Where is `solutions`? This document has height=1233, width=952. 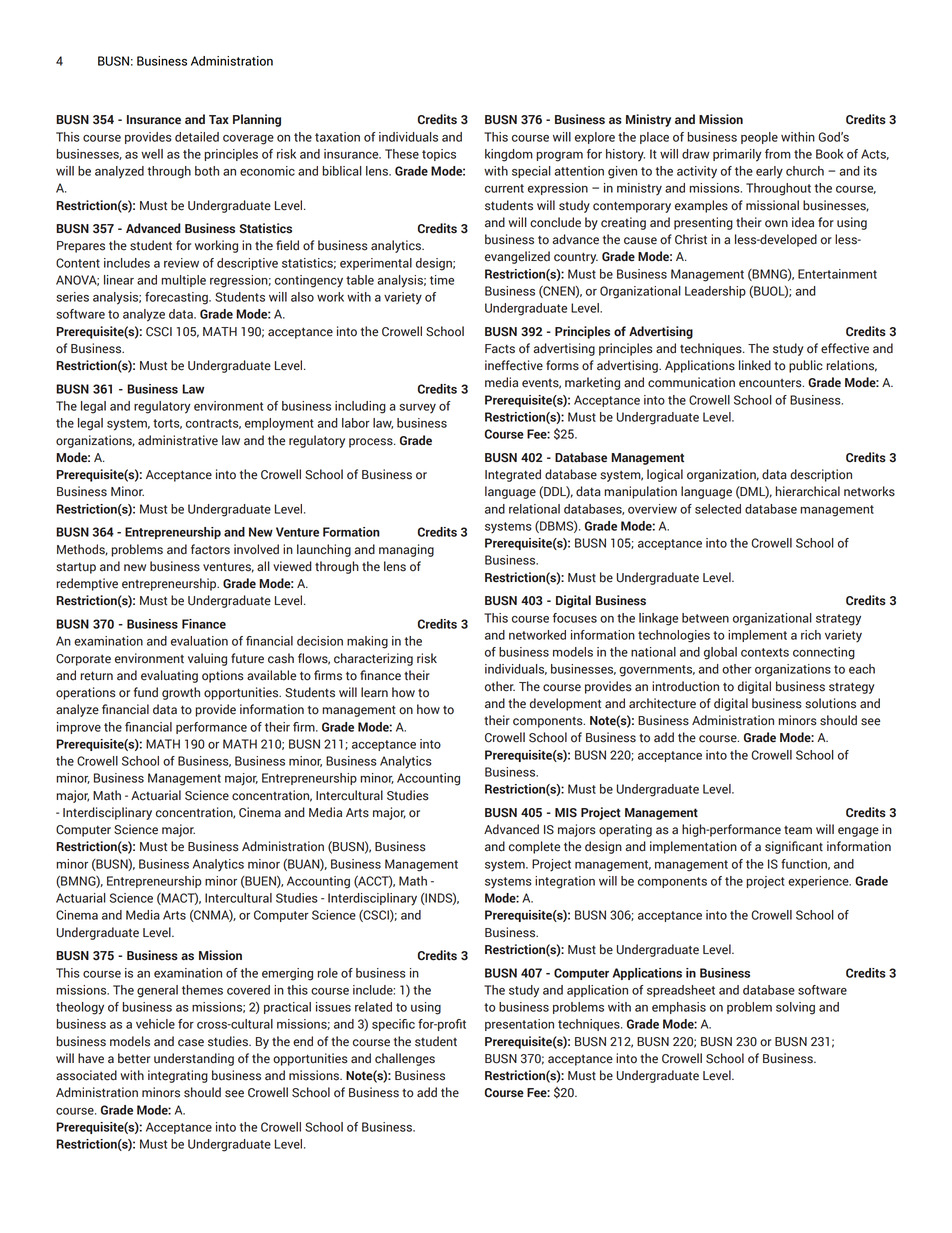
solutions is located at coordinates (830, 703).
